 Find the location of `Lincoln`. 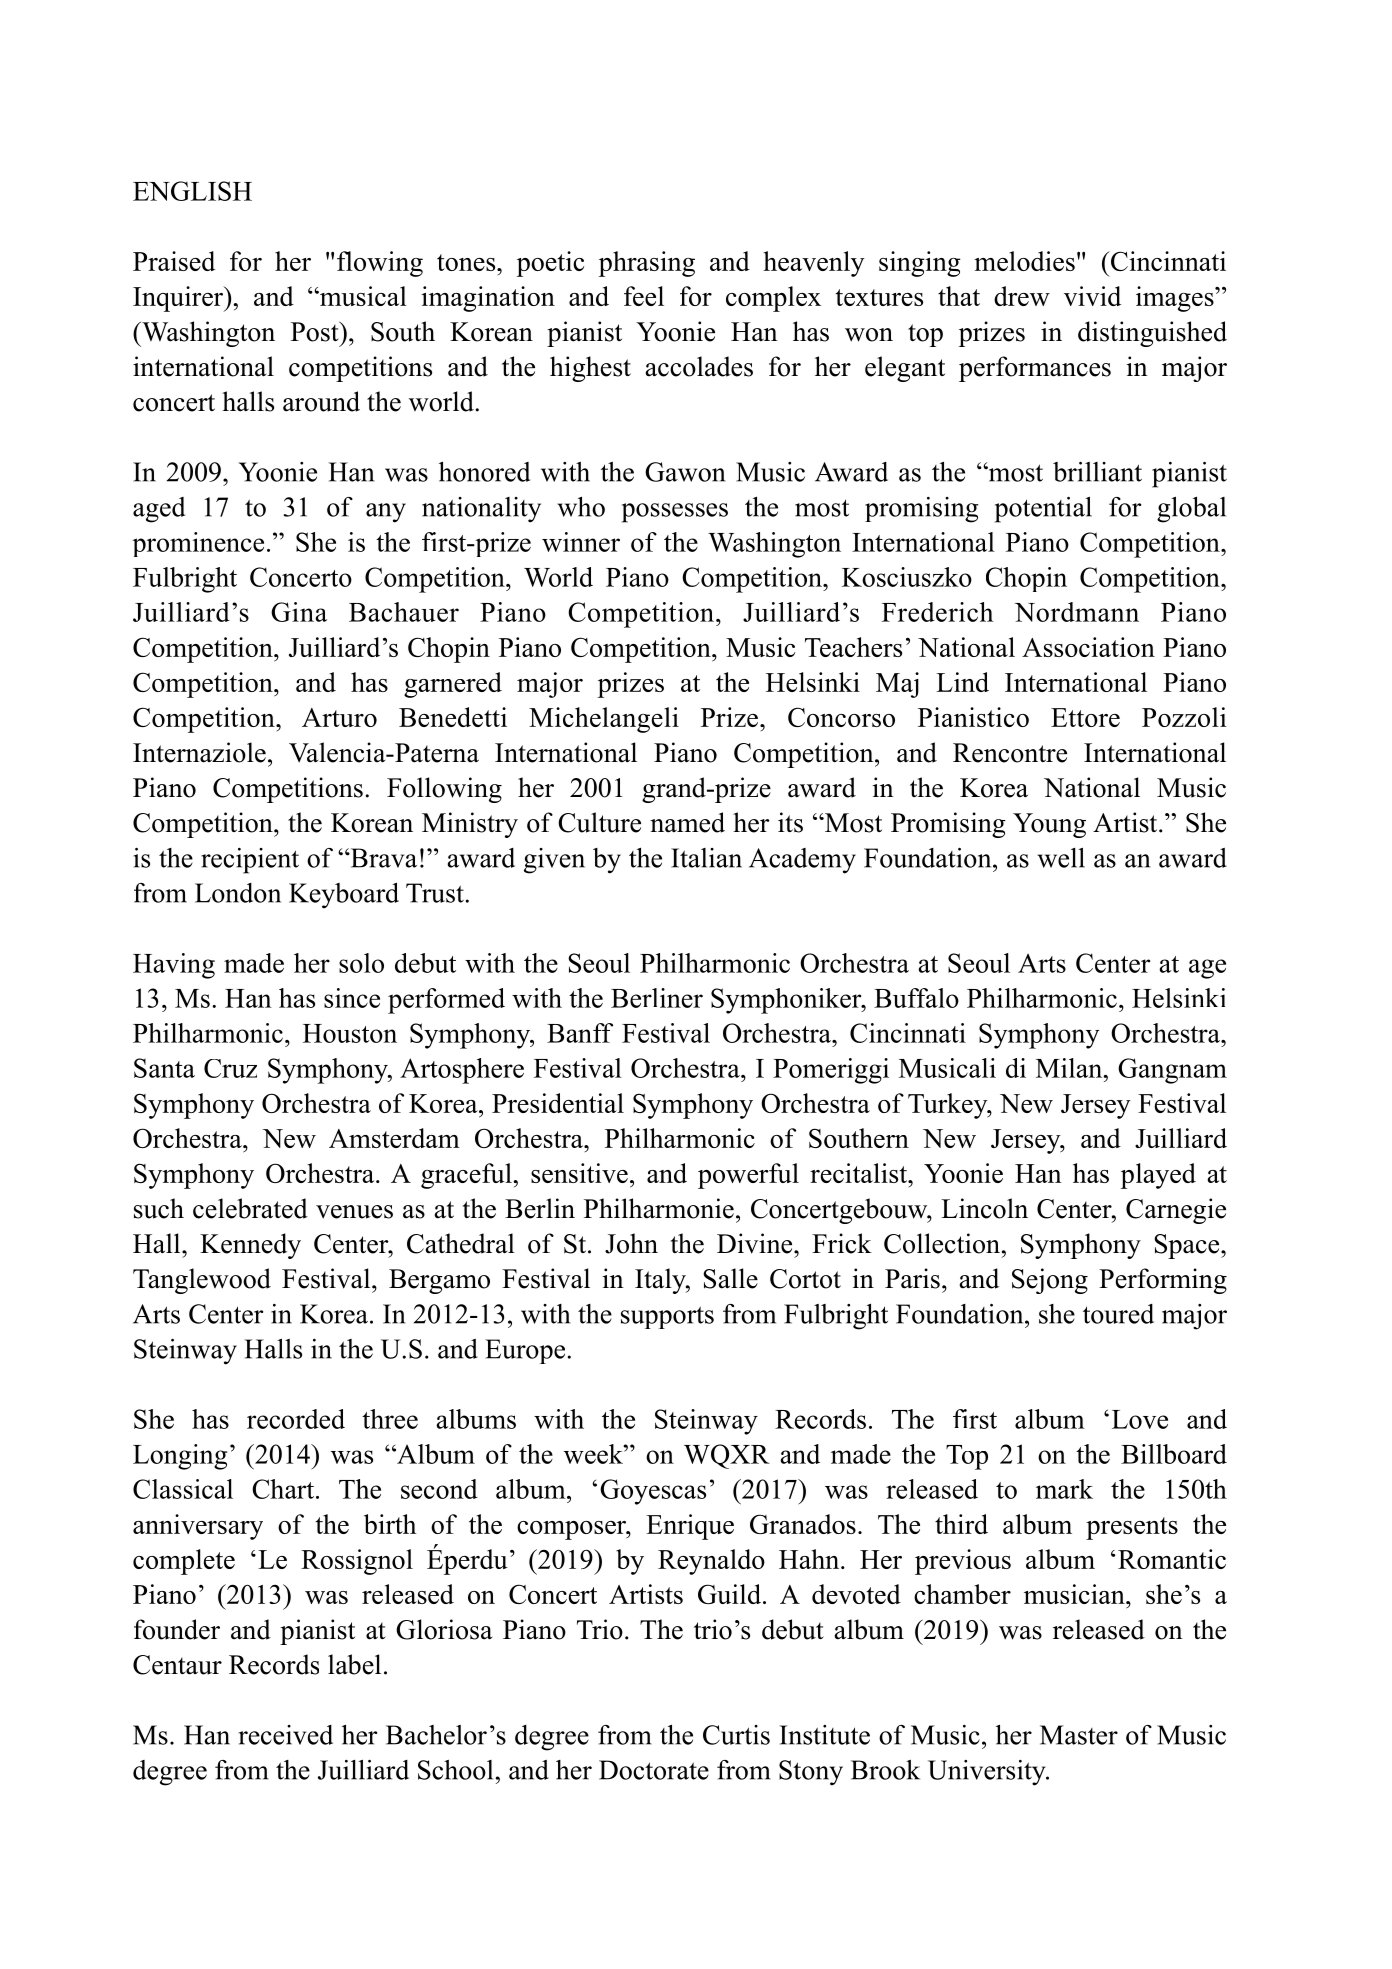

Lincoln is located at coordinates (984, 1208).
